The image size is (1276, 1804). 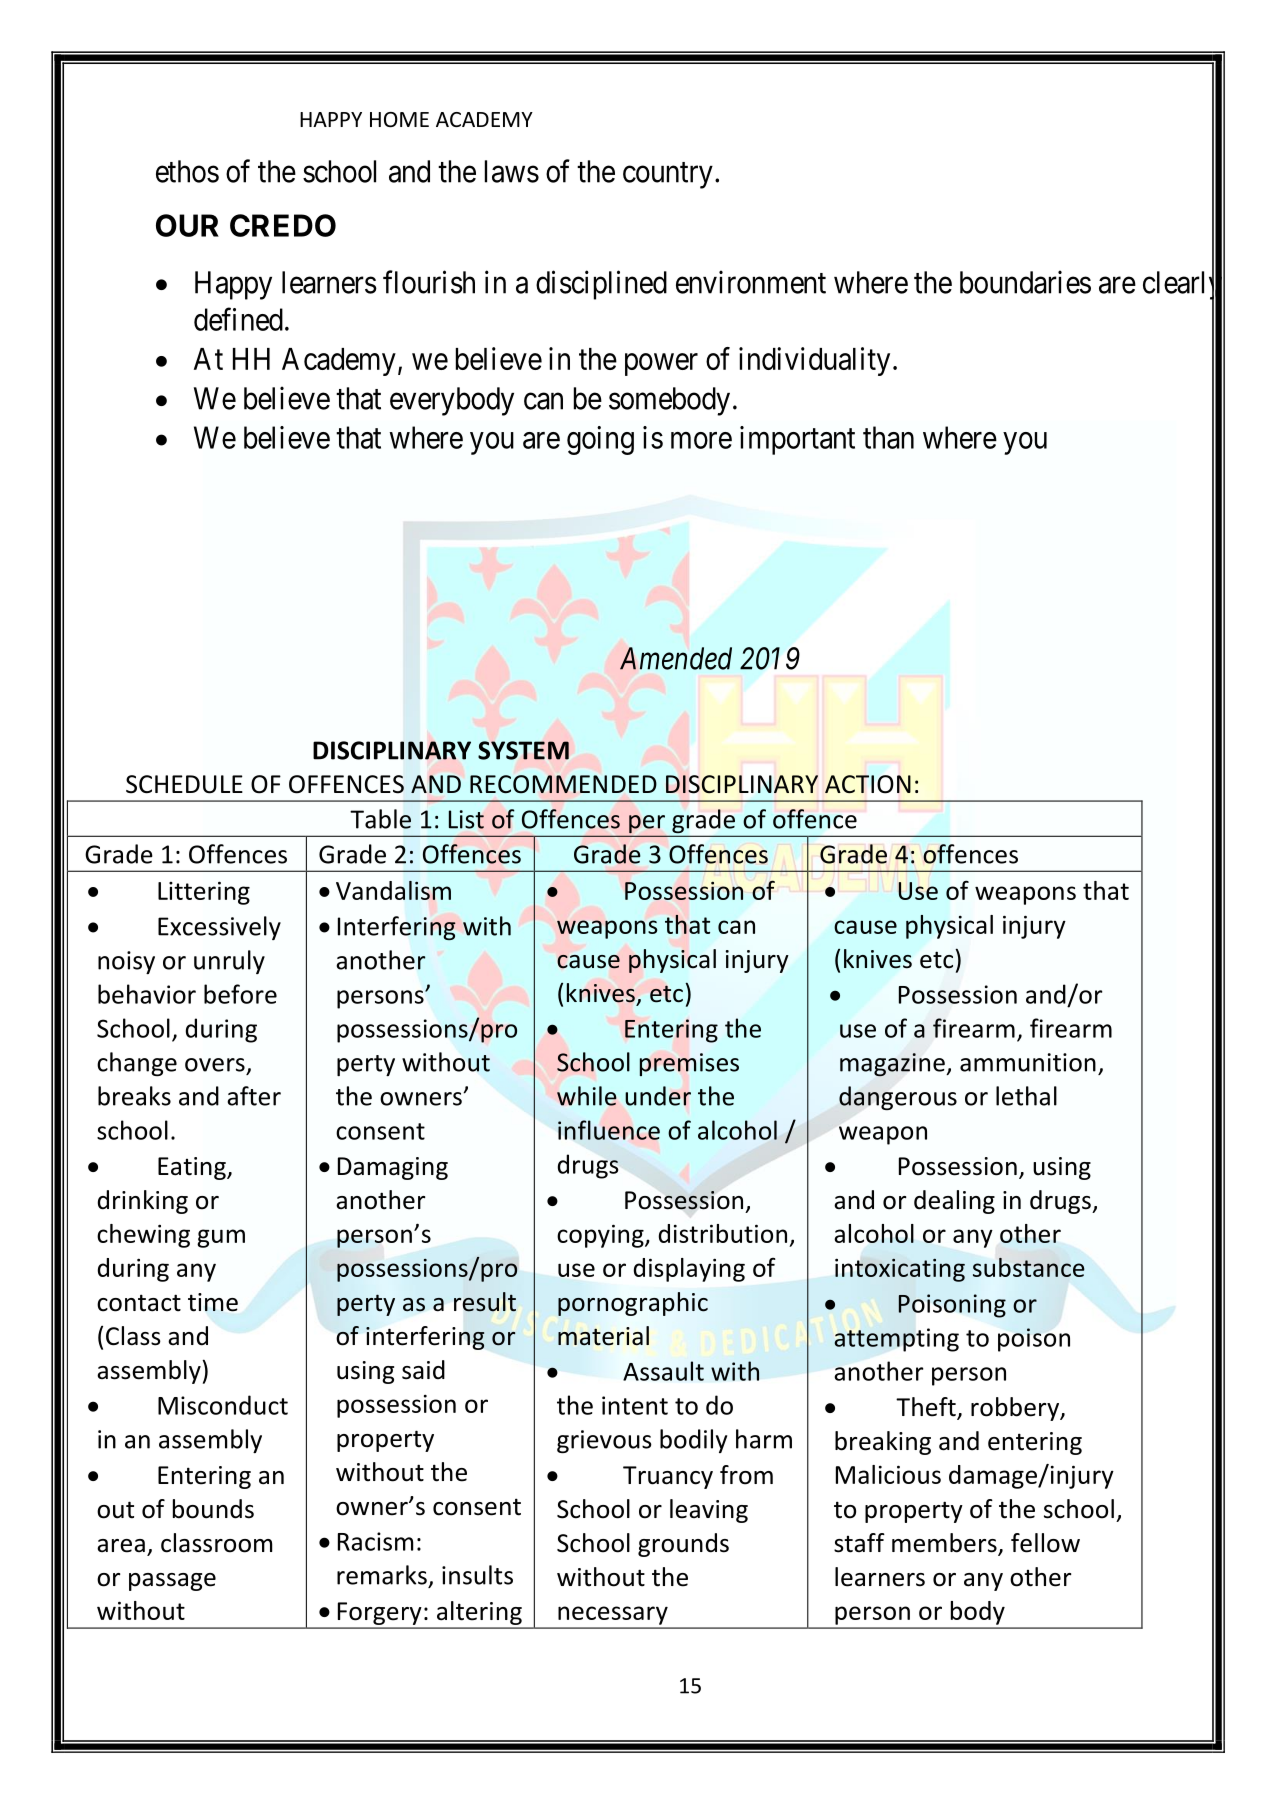 I want to click on copying, so click(x=601, y=1236).
